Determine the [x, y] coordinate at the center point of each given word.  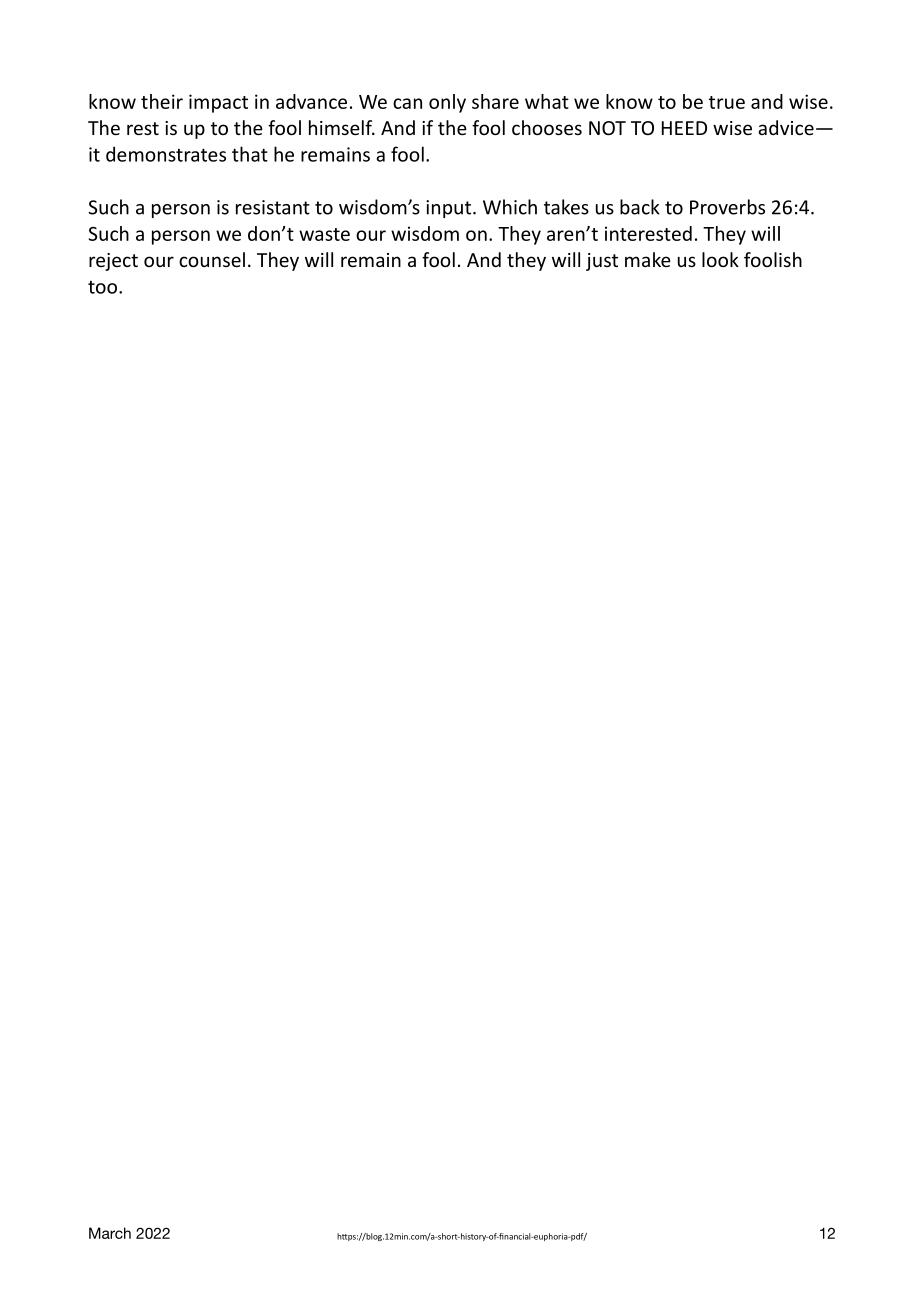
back [640, 207]
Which [510, 207]
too [102, 287]
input [450, 209]
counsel [212, 259]
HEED [684, 128]
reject [113, 262]
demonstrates [166, 154]
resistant [273, 207]
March [110, 1233]
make [648, 259]
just [602, 262]
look [720, 259]
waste [324, 234]
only [447, 103]
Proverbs [727, 207]
